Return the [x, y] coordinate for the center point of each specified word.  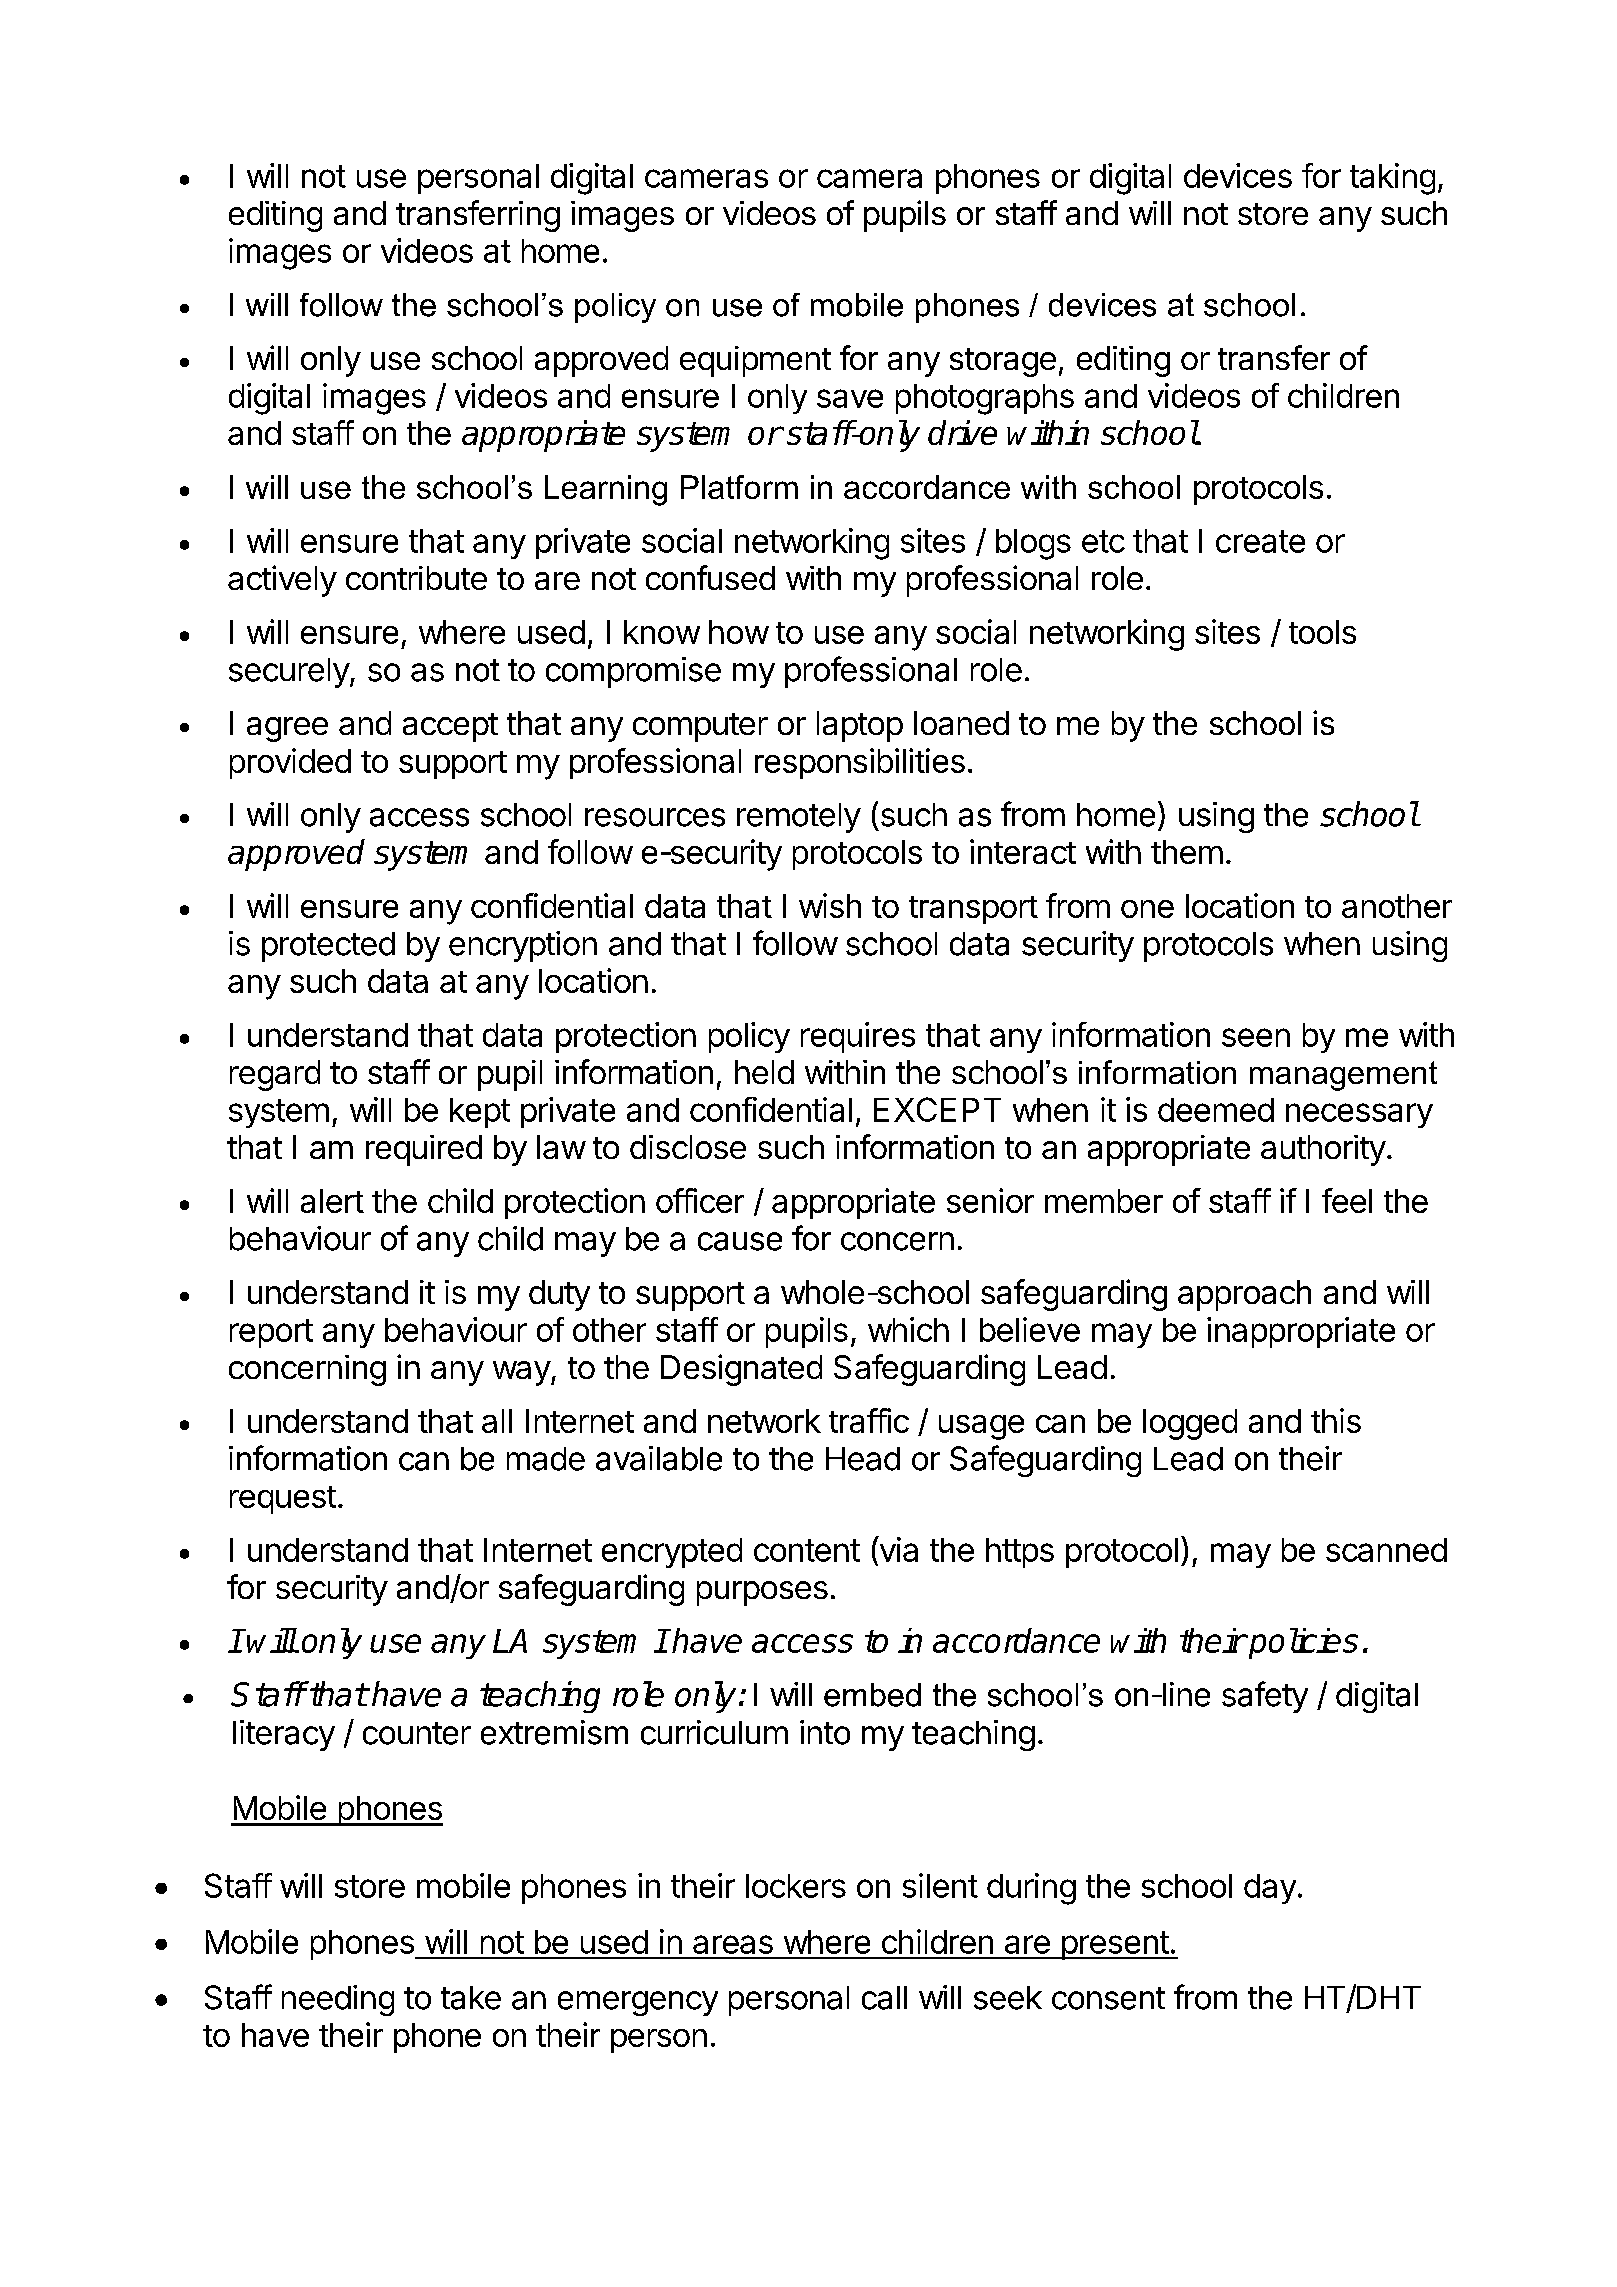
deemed [1216, 1110]
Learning [606, 490]
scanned [1386, 1550]
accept [450, 727]
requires [858, 1037]
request [283, 1500]
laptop [860, 726]
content [807, 1550]
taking [1392, 179]
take [471, 1998]
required [424, 1150]
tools [1322, 632]
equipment [755, 361]
